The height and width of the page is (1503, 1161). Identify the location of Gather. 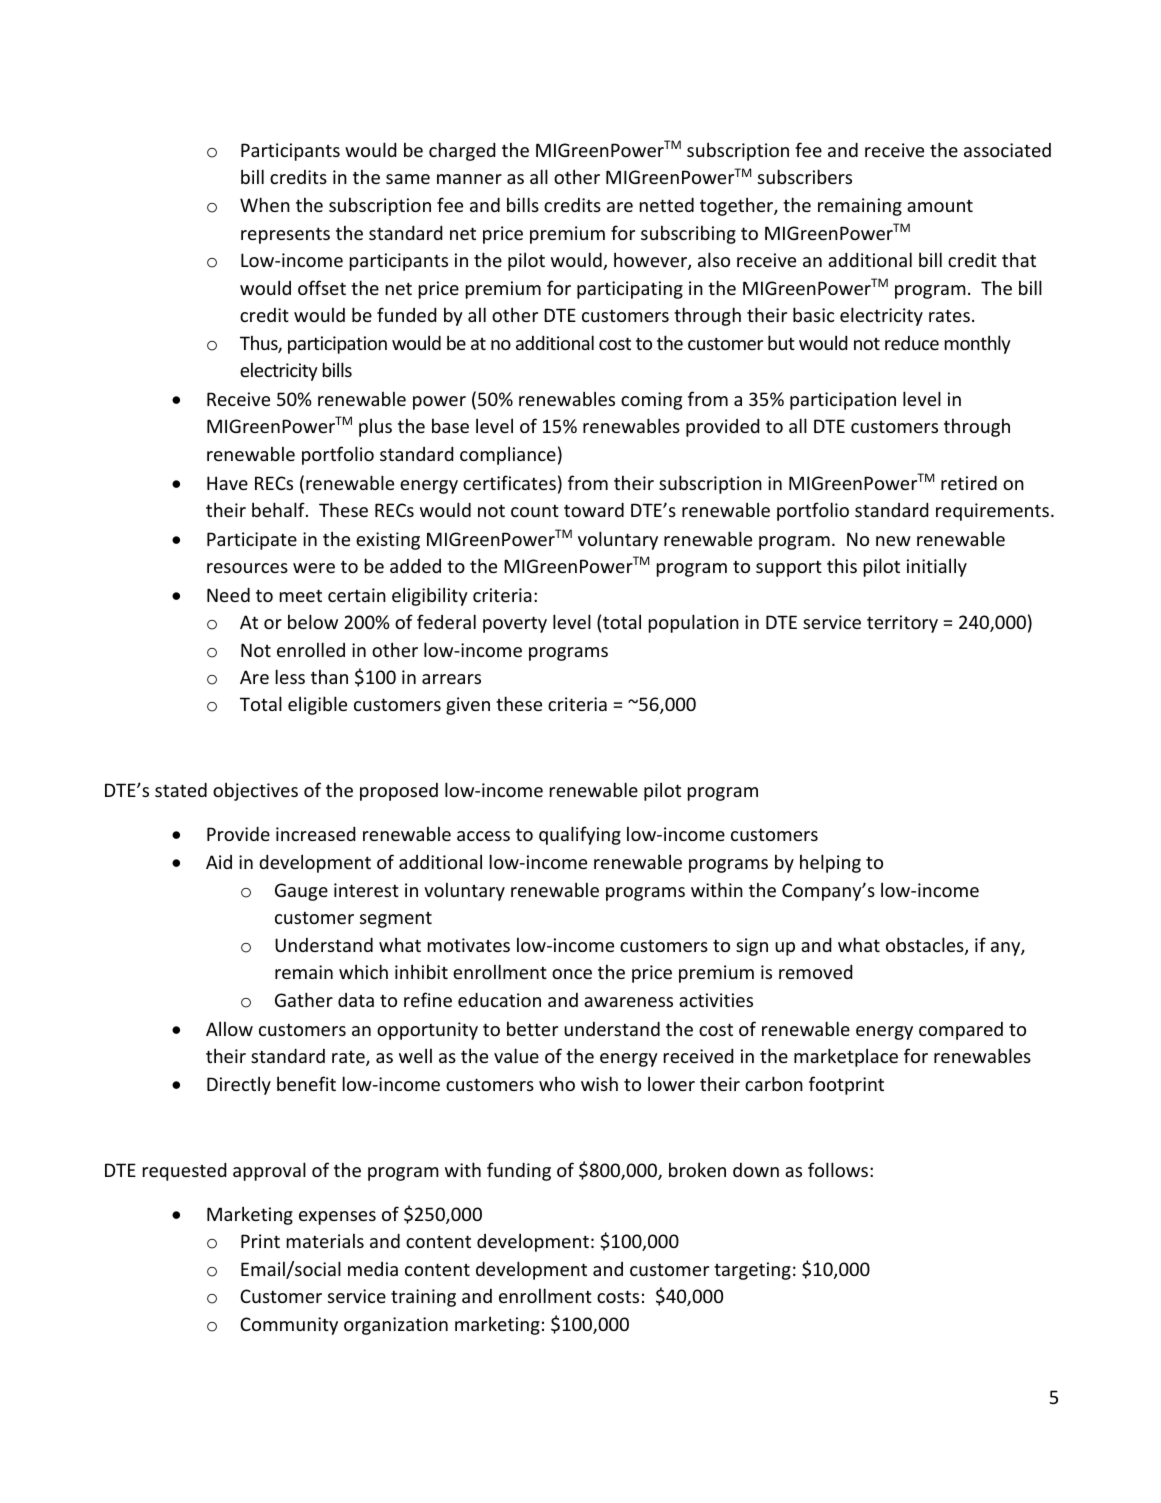
(304, 999).
